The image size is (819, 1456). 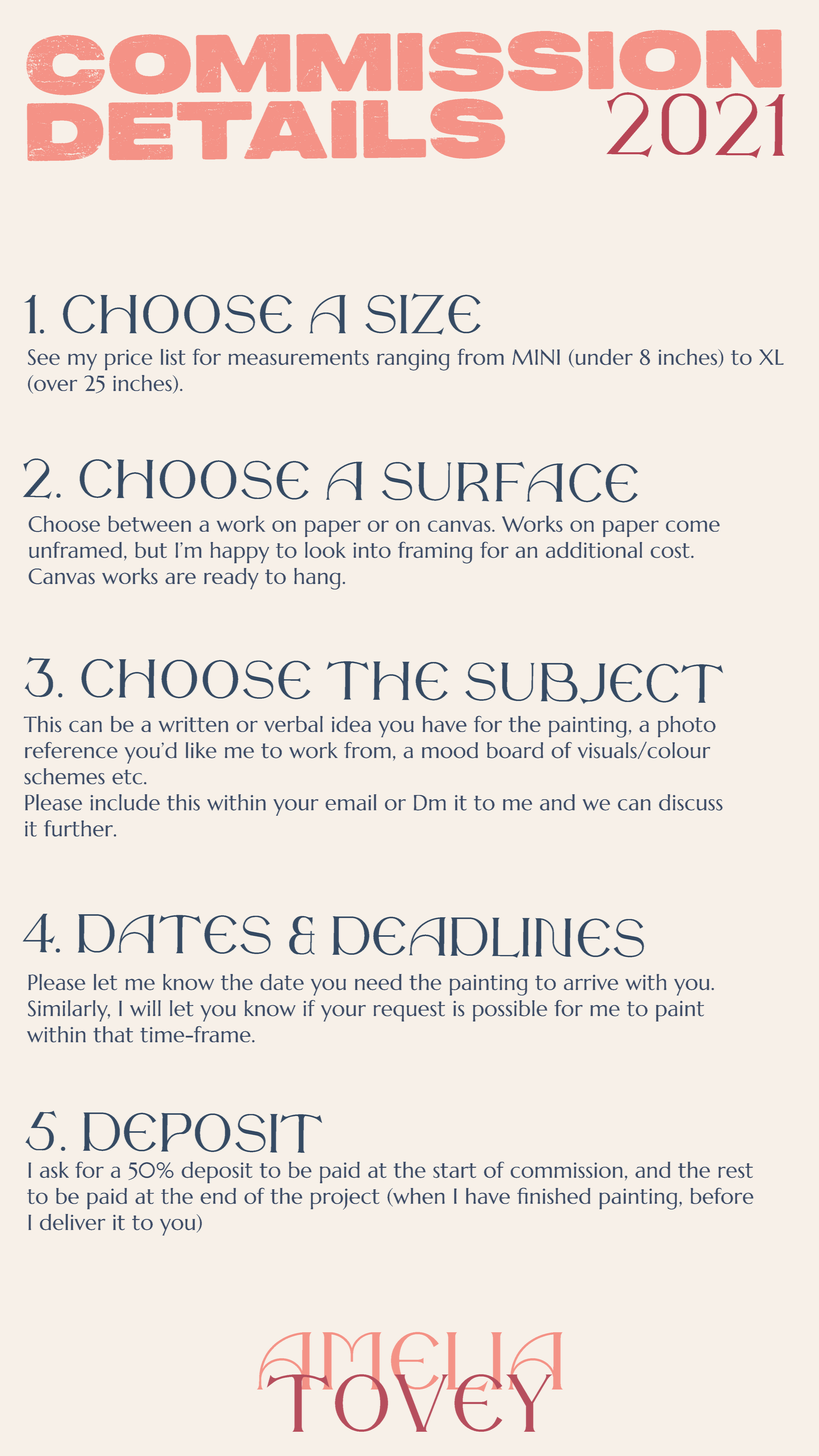 What do you see at coordinates (149, 524) in the screenshot?
I see `between` at bounding box center [149, 524].
